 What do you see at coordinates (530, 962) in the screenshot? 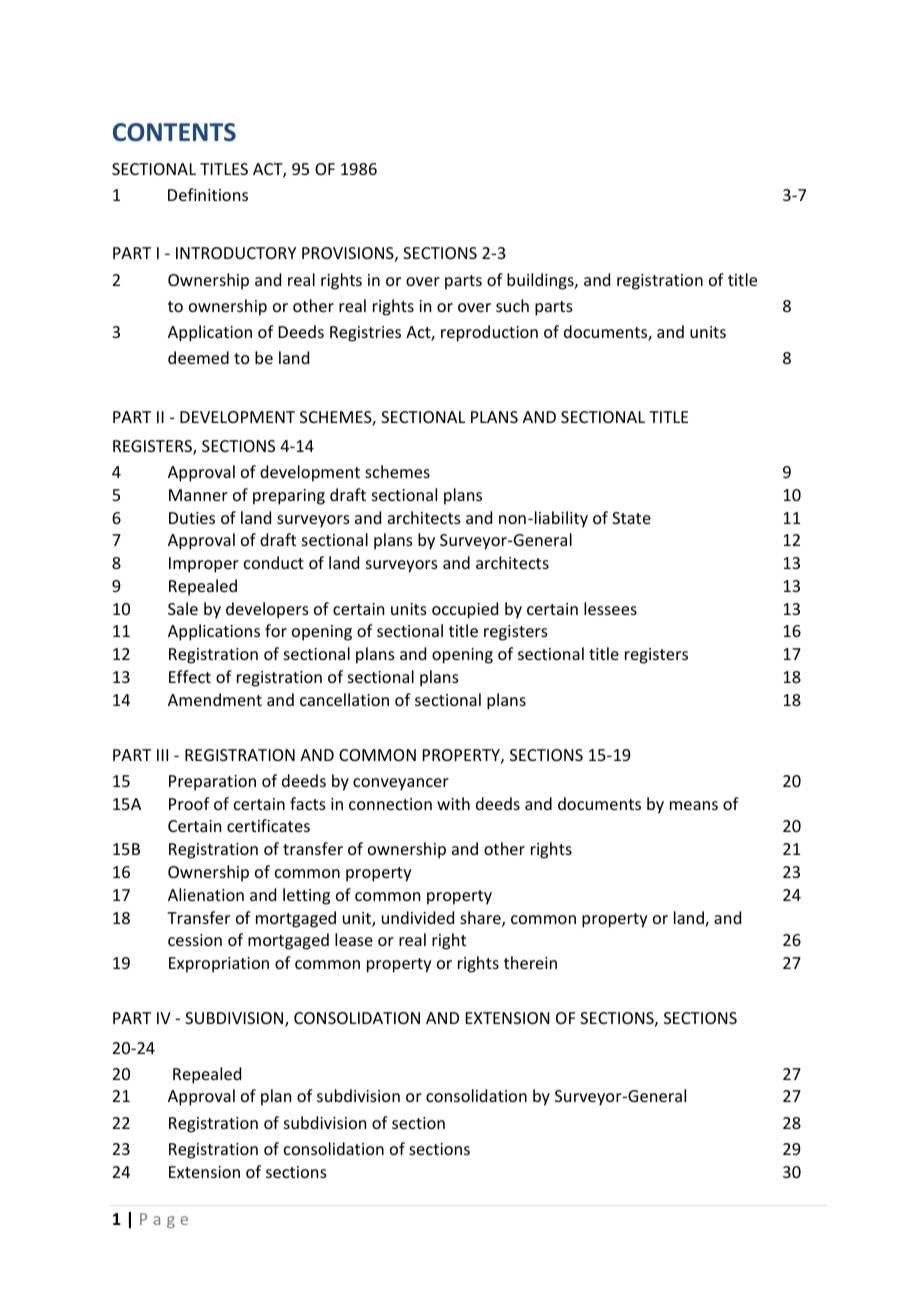
I see `therein` at bounding box center [530, 962].
